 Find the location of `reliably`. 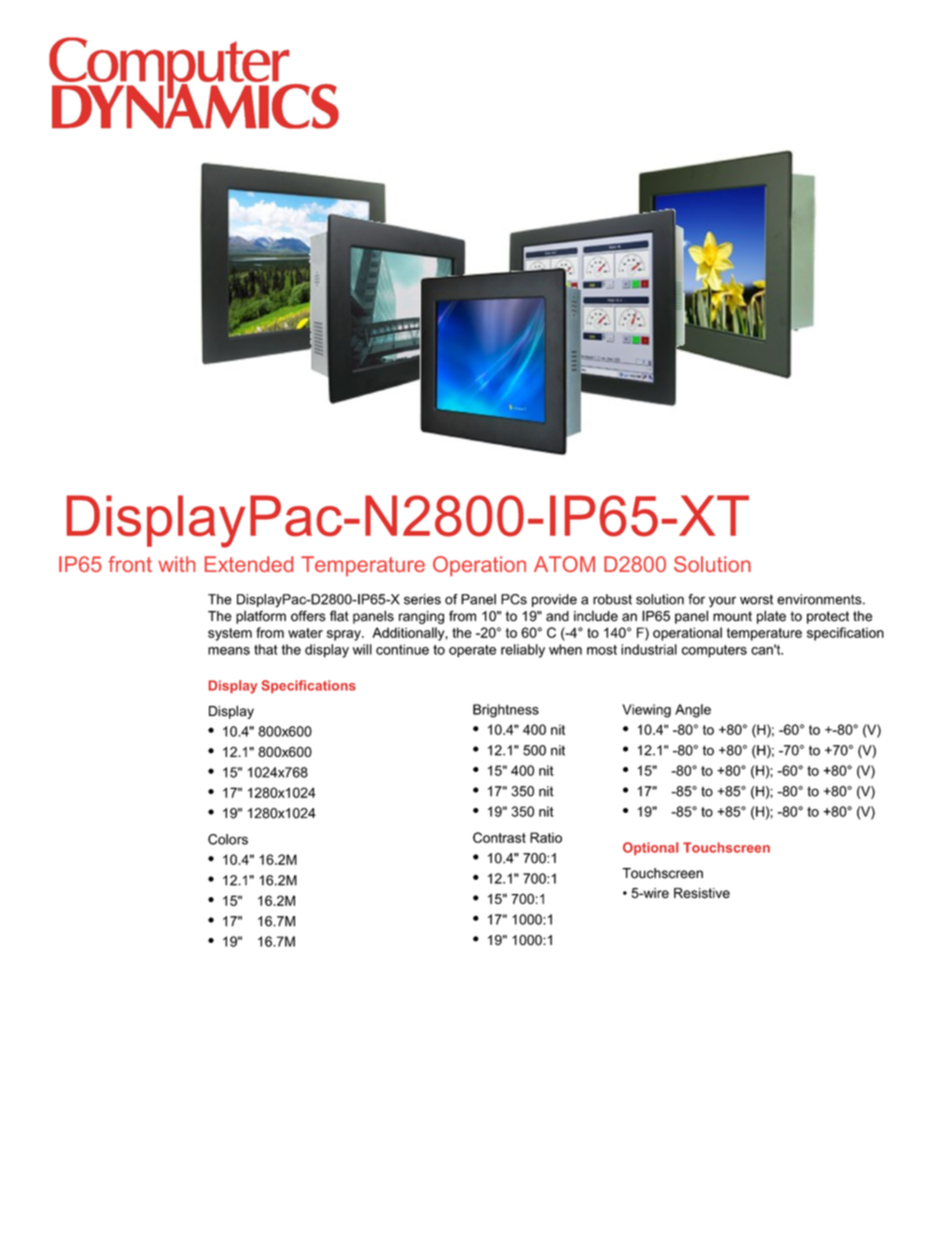

reliably is located at coordinates (523, 651).
